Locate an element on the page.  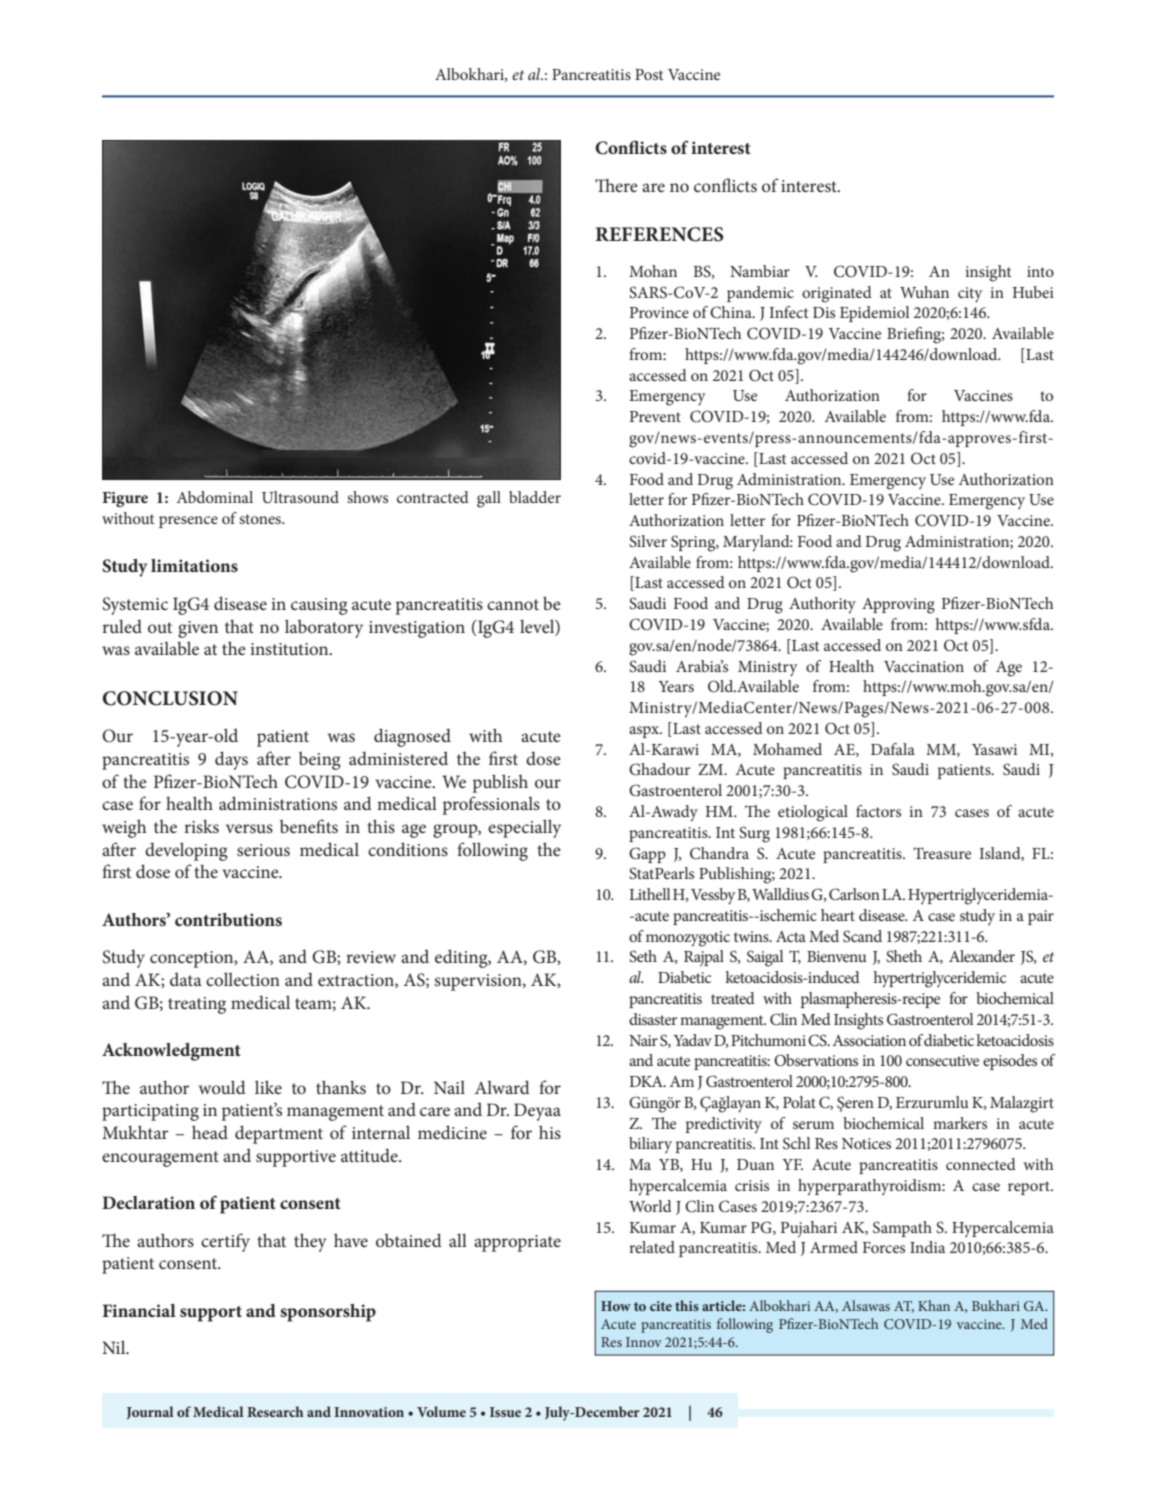
into is located at coordinates (1040, 271).
